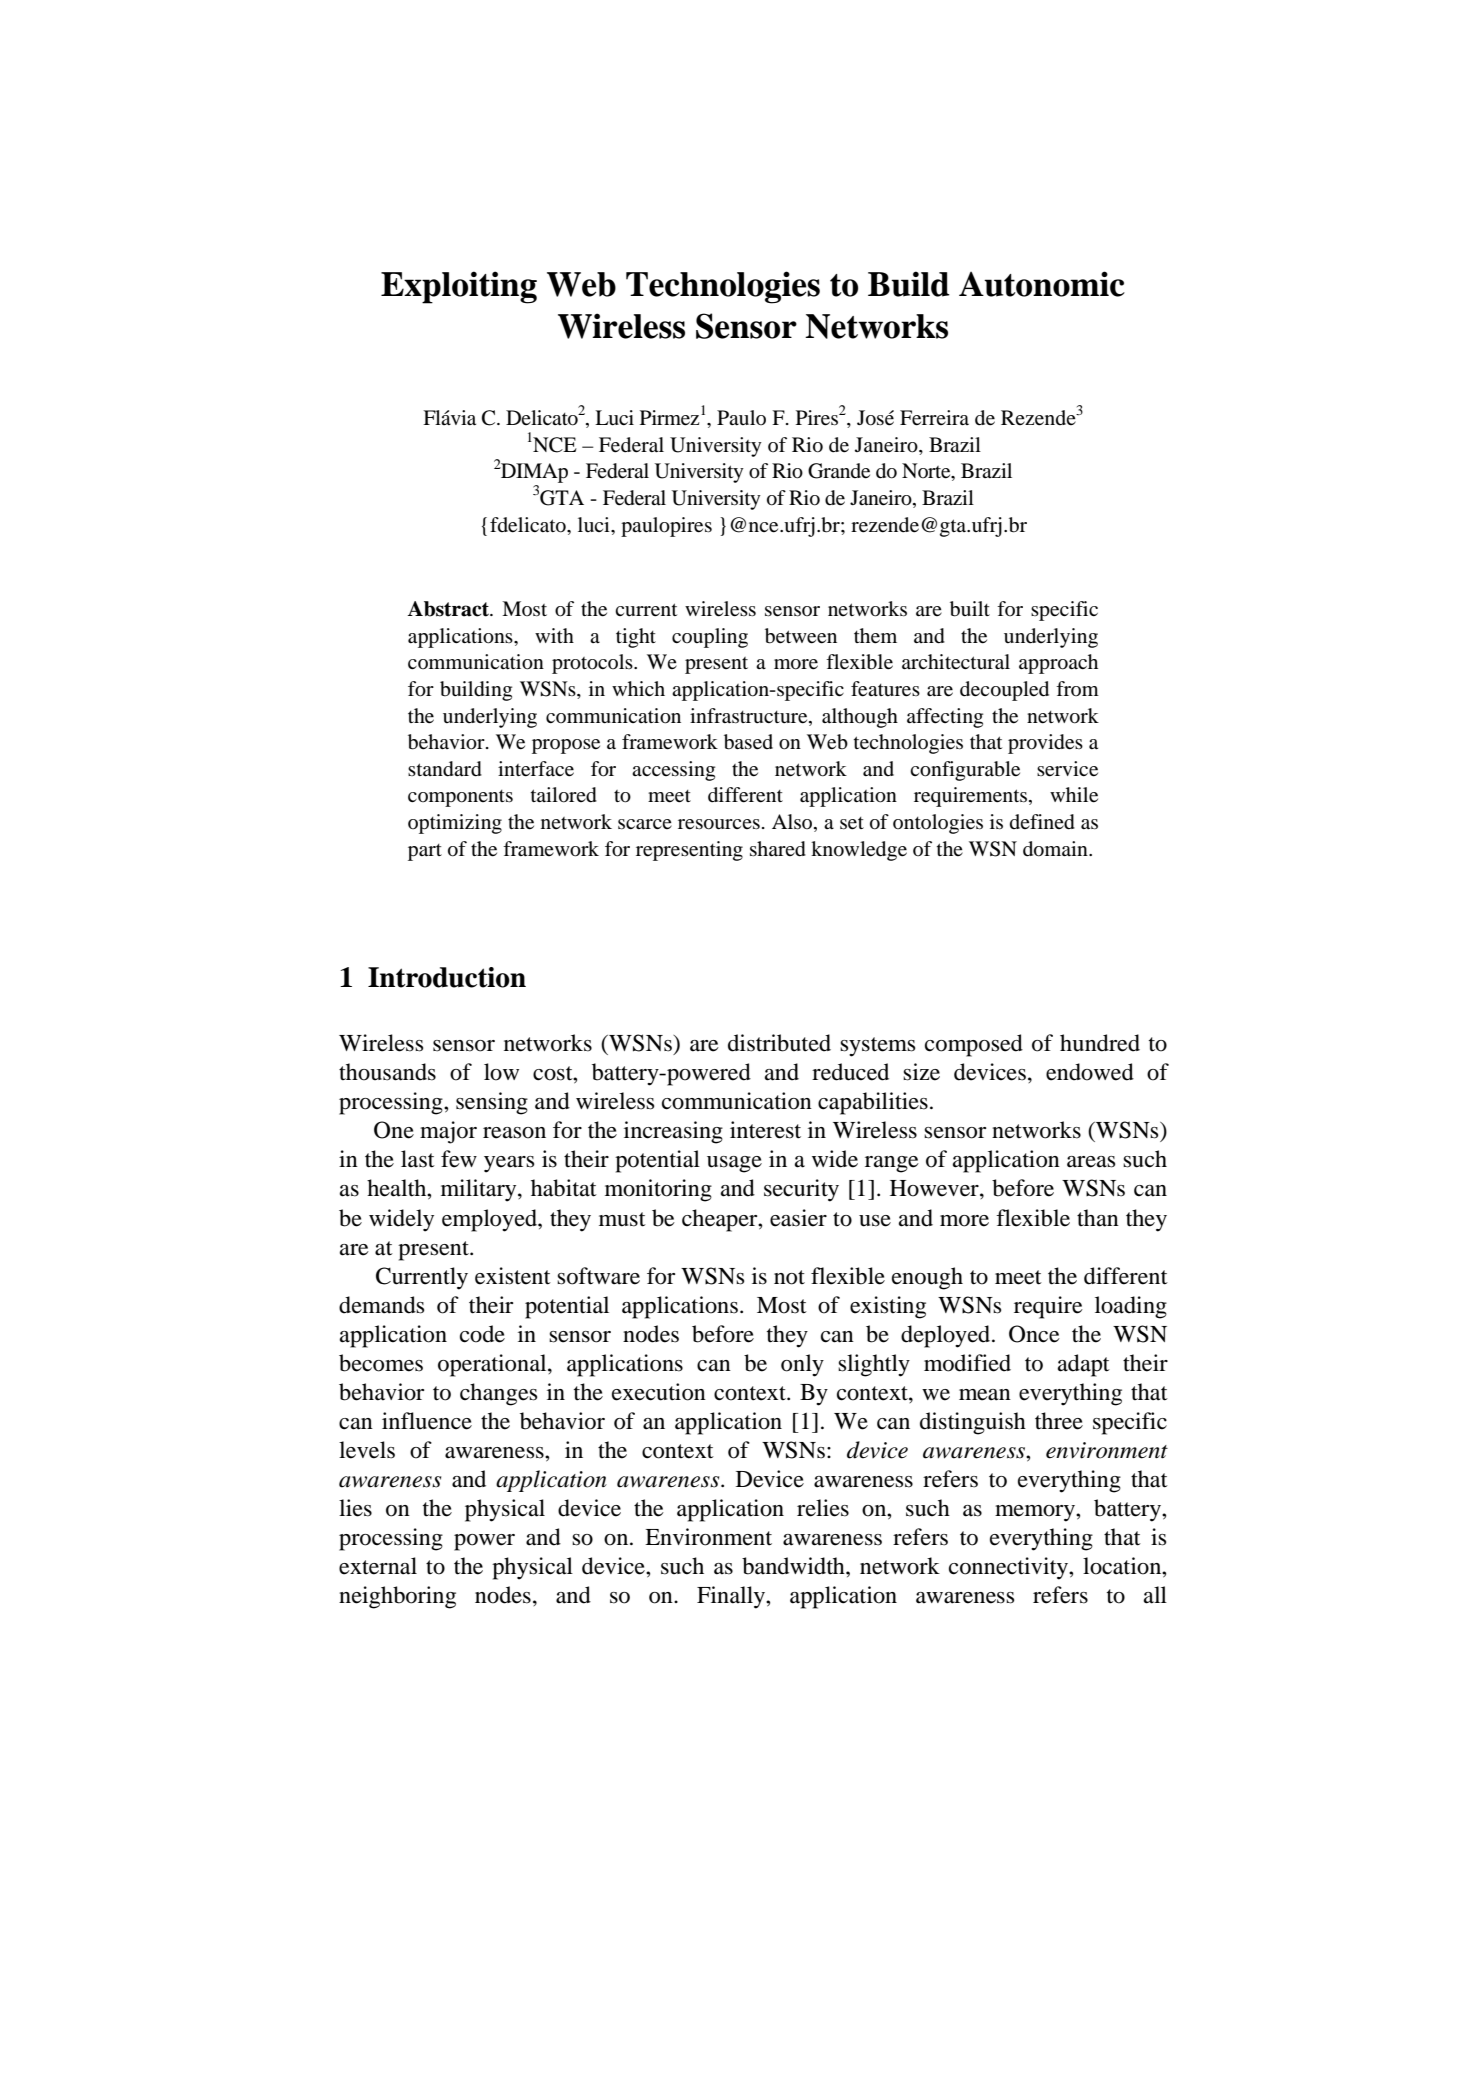 This screenshot has width=1482, height=2097. What do you see at coordinates (1045, 744) in the screenshot?
I see `provides` at bounding box center [1045, 744].
